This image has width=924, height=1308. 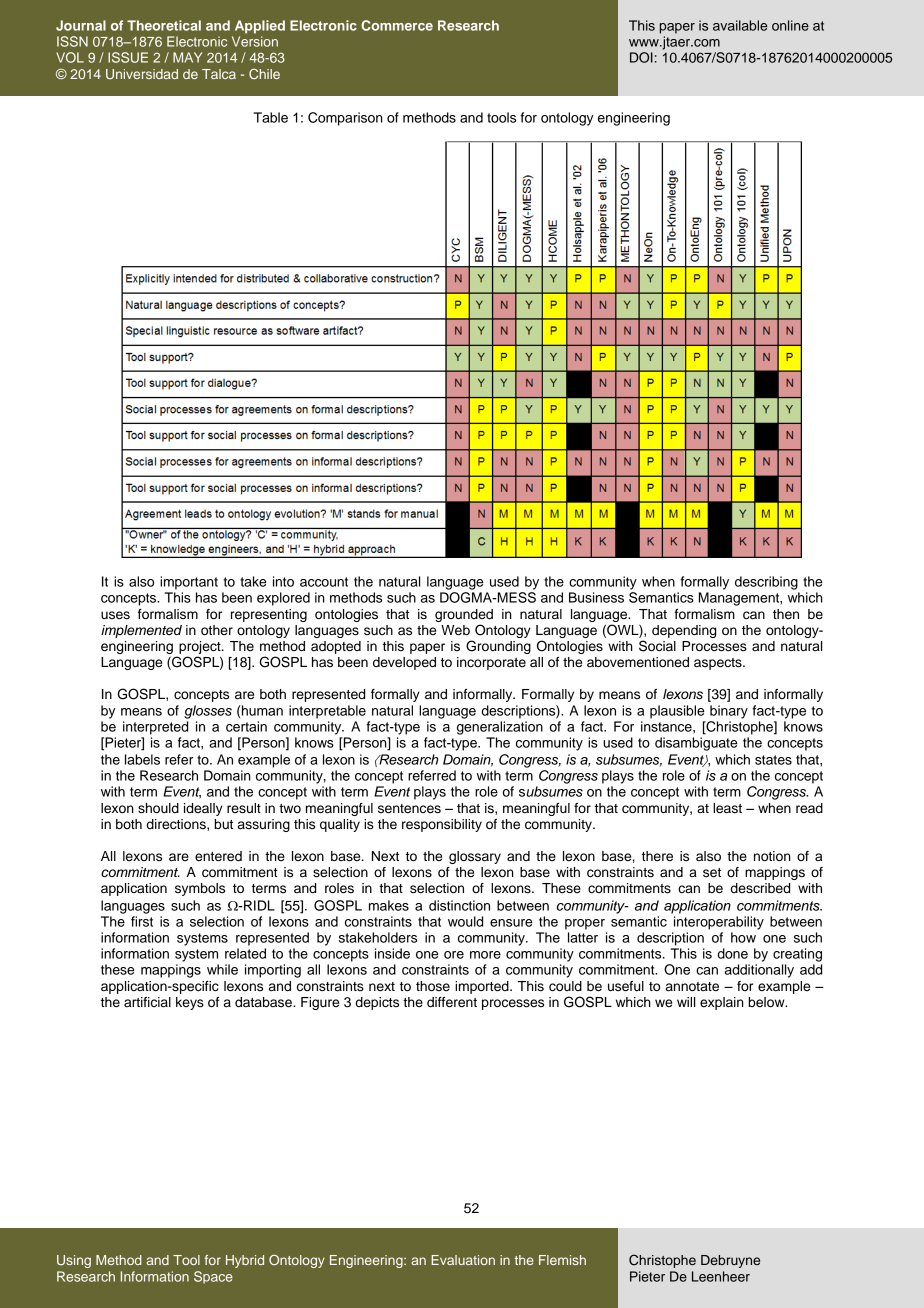 I want to click on account, so click(x=324, y=582).
